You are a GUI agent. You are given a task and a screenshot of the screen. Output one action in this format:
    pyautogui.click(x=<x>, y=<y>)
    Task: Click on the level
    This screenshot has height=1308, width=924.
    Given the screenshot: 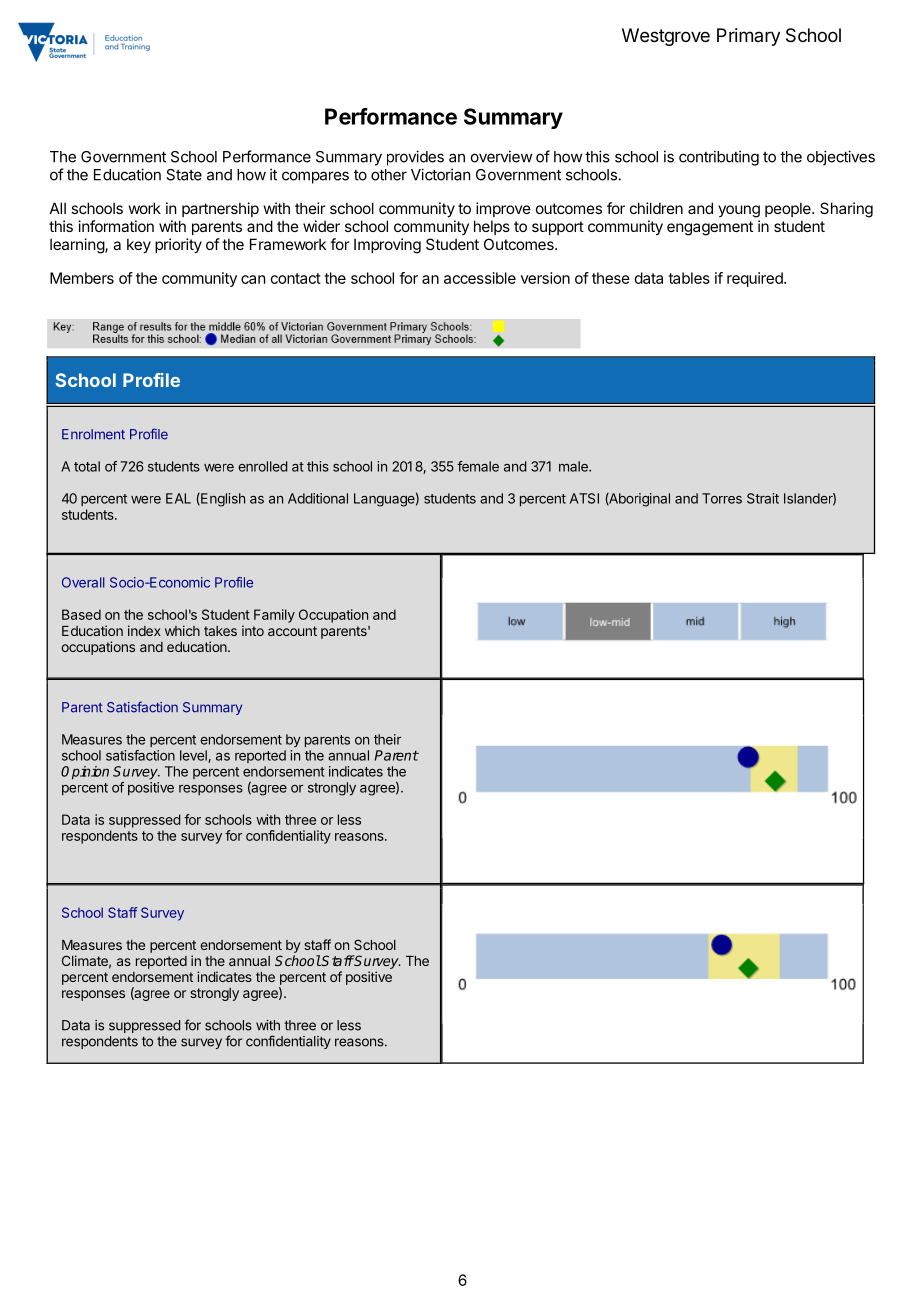 What is the action you would take?
    pyautogui.click(x=194, y=756)
